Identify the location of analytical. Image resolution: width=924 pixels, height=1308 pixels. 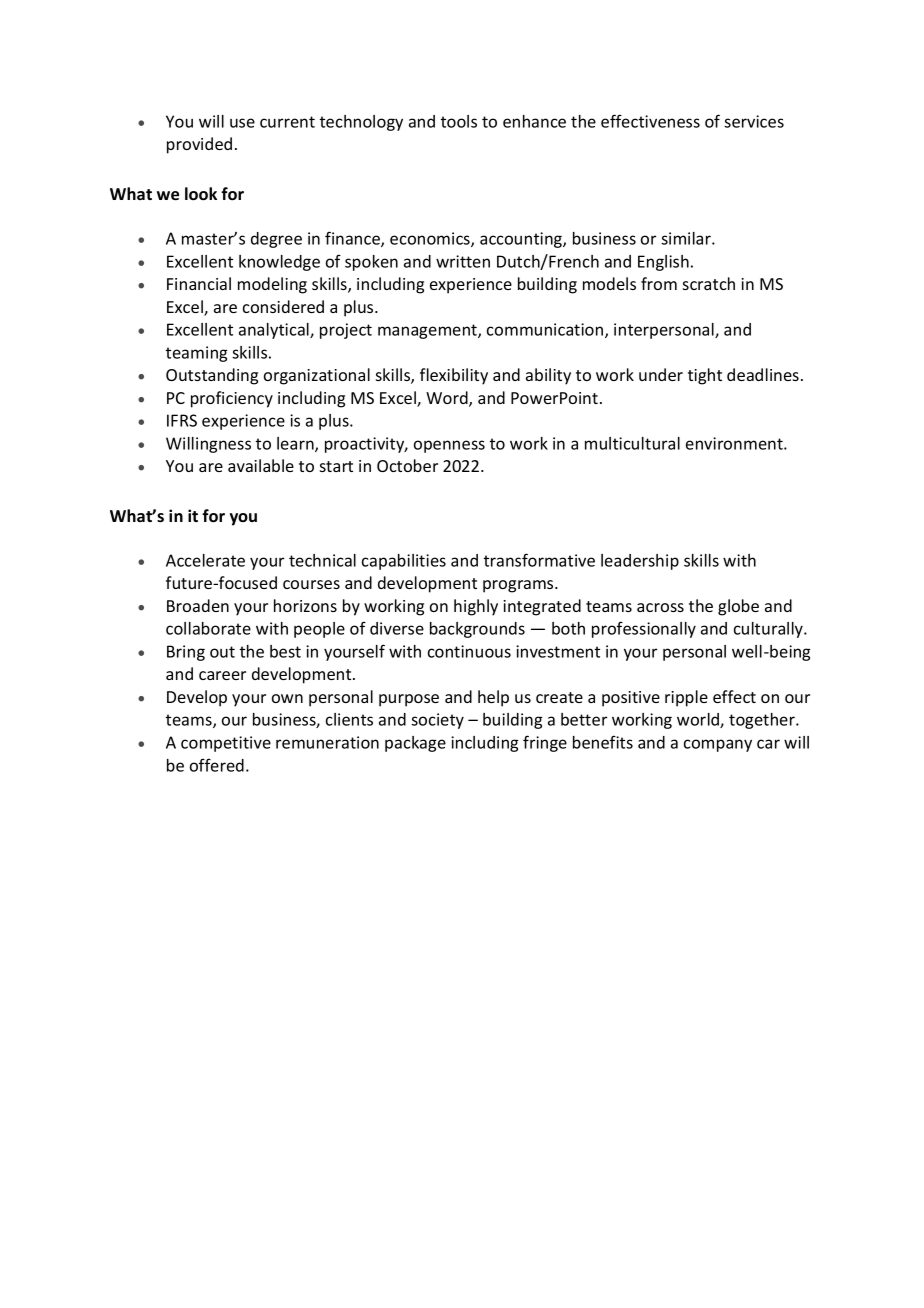
(275, 331).
